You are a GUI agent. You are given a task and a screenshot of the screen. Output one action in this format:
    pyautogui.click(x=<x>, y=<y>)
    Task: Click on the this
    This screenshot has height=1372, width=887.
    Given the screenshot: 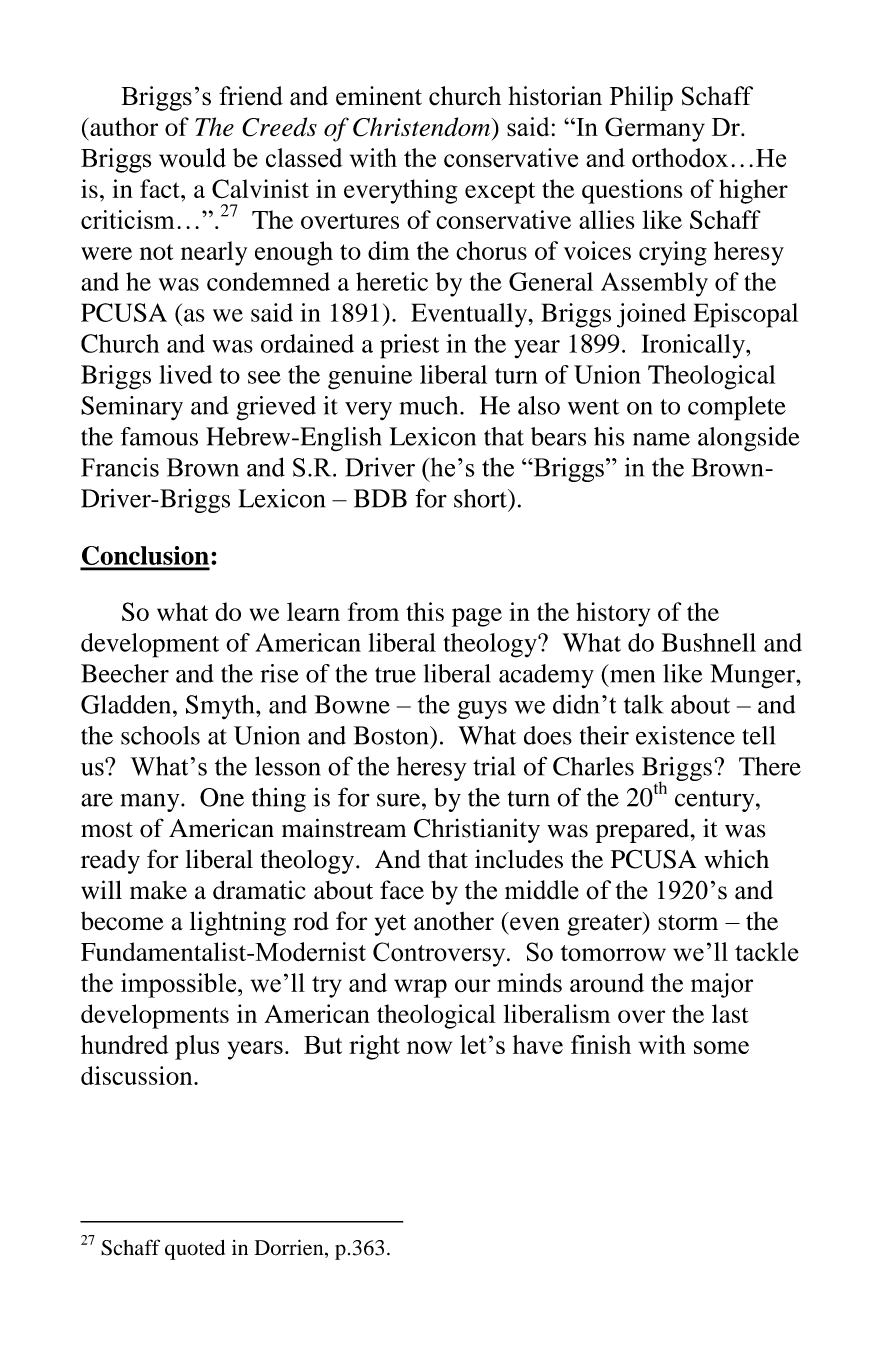 What is the action you would take?
    pyautogui.click(x=425, y=611)
